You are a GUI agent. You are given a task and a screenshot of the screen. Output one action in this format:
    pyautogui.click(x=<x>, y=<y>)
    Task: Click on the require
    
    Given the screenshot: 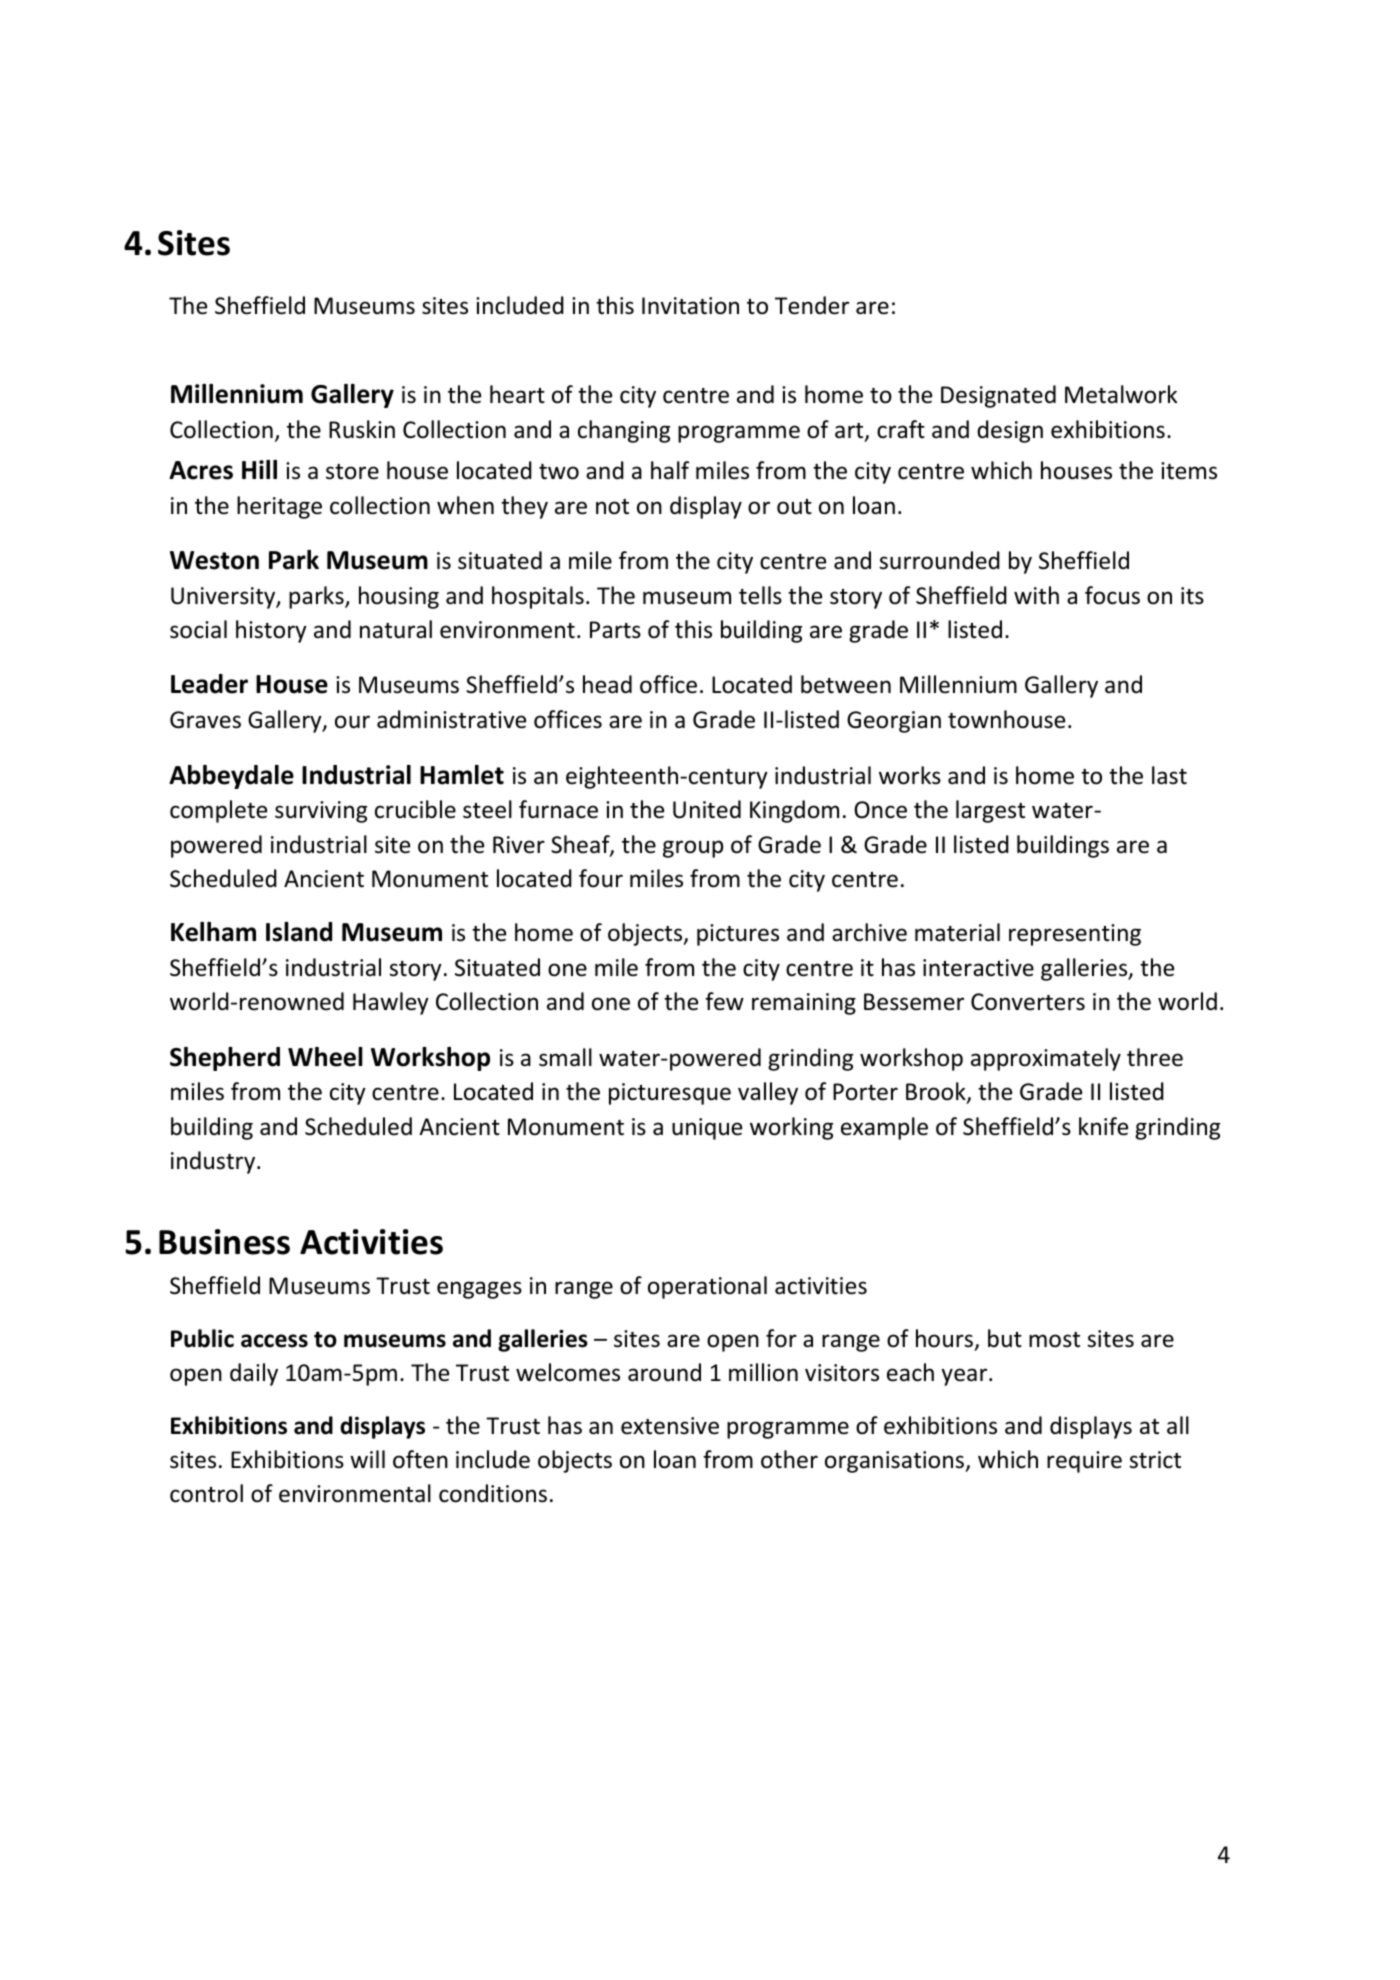 What is the action you would take?
    pyautogui.click(x=1084, y=1462)
